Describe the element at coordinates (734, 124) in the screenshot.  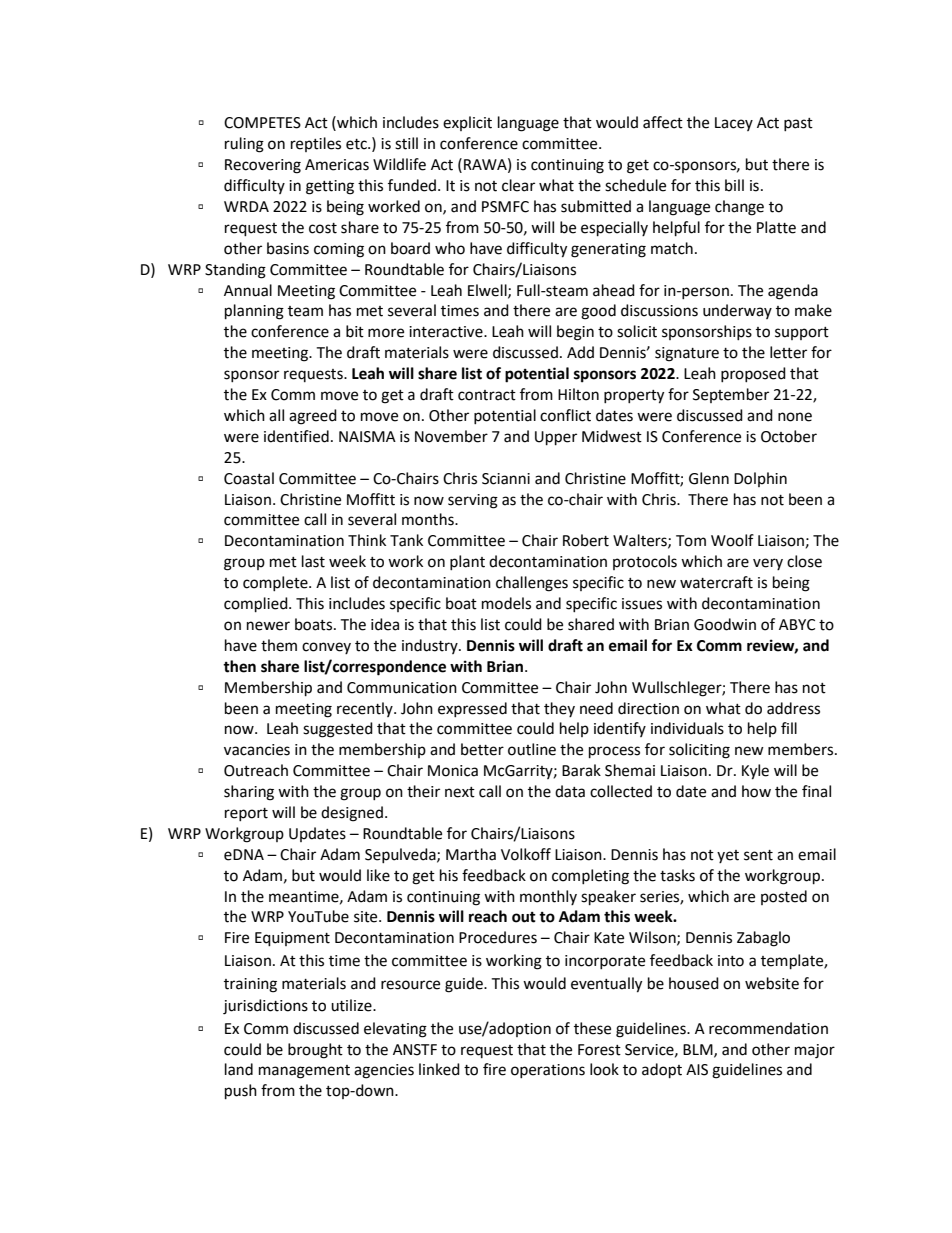
I see `Lacey` at that location.
